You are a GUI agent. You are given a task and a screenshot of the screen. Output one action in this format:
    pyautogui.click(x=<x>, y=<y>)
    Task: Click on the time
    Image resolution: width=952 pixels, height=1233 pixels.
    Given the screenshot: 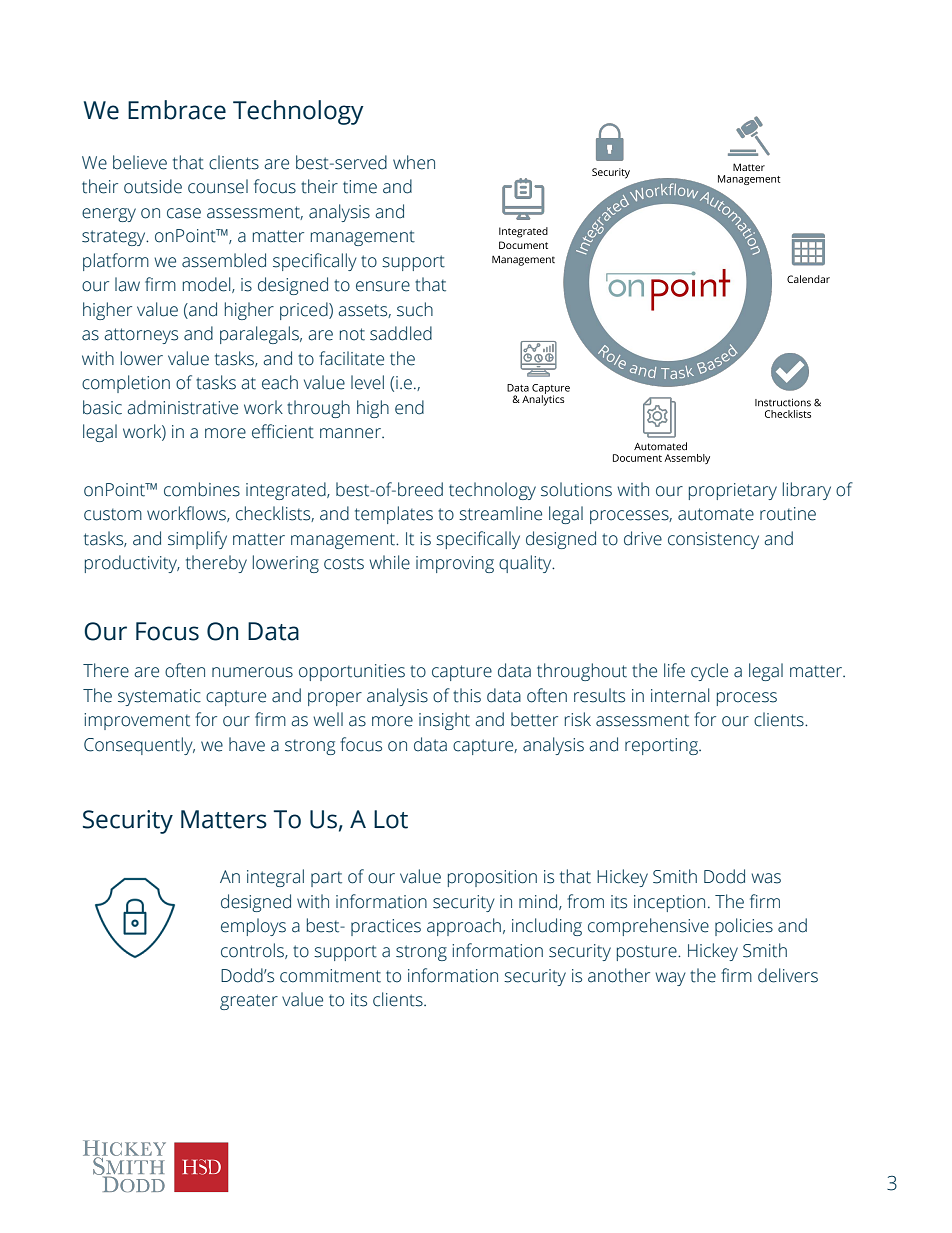 What is the action you would take?
    pyautogui.click(x=360, y=187)
